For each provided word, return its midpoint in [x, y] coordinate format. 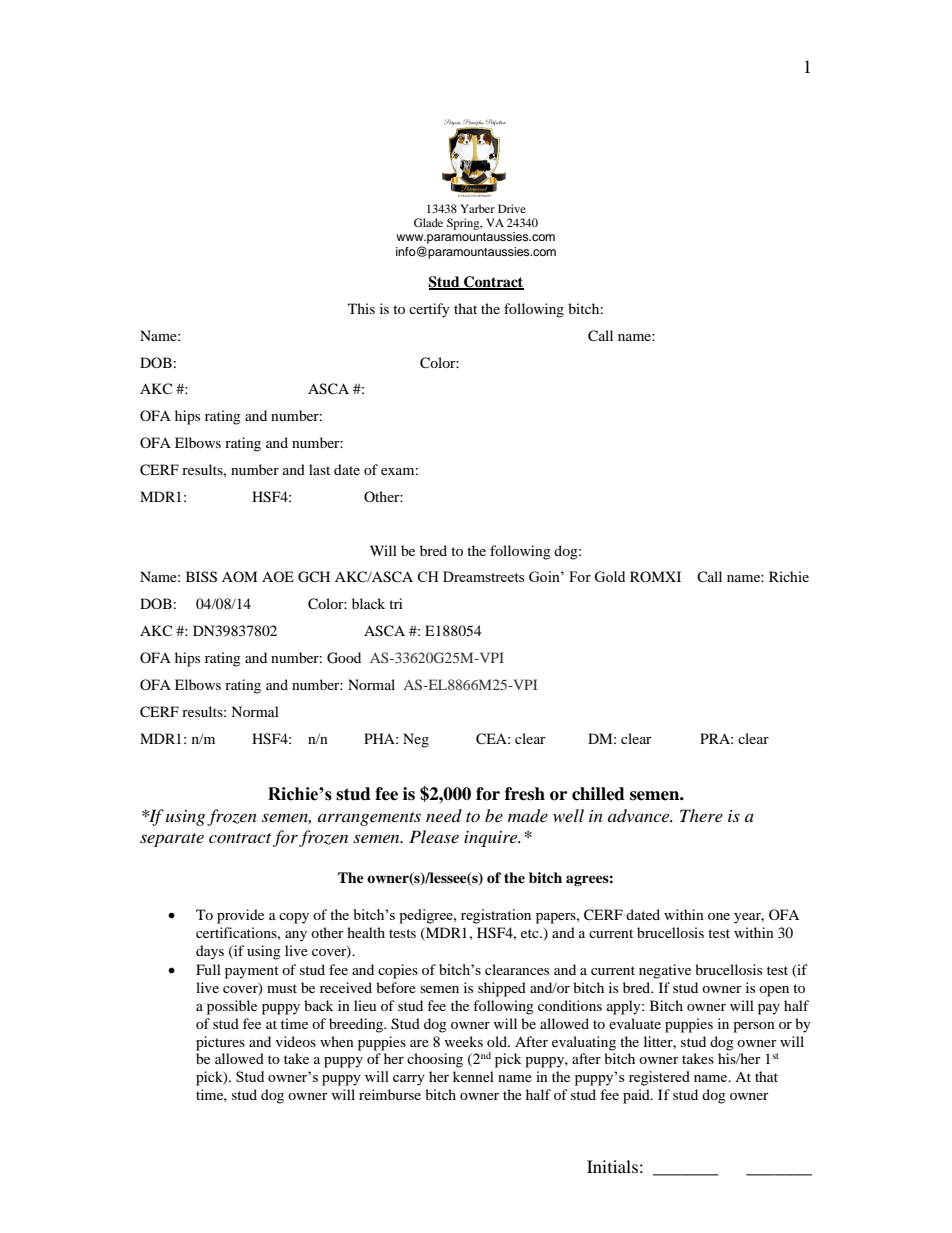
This [361, 308]
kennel [473, 1076]
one [719, 916]
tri [396, 603]
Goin [545, 576]
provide [240, 916]
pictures [220, 1043]
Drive [512, 208]
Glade [428, 222]
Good [344, 658]
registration [496, 916]
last [319, 469]
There [701, 815]
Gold [609, 576]
